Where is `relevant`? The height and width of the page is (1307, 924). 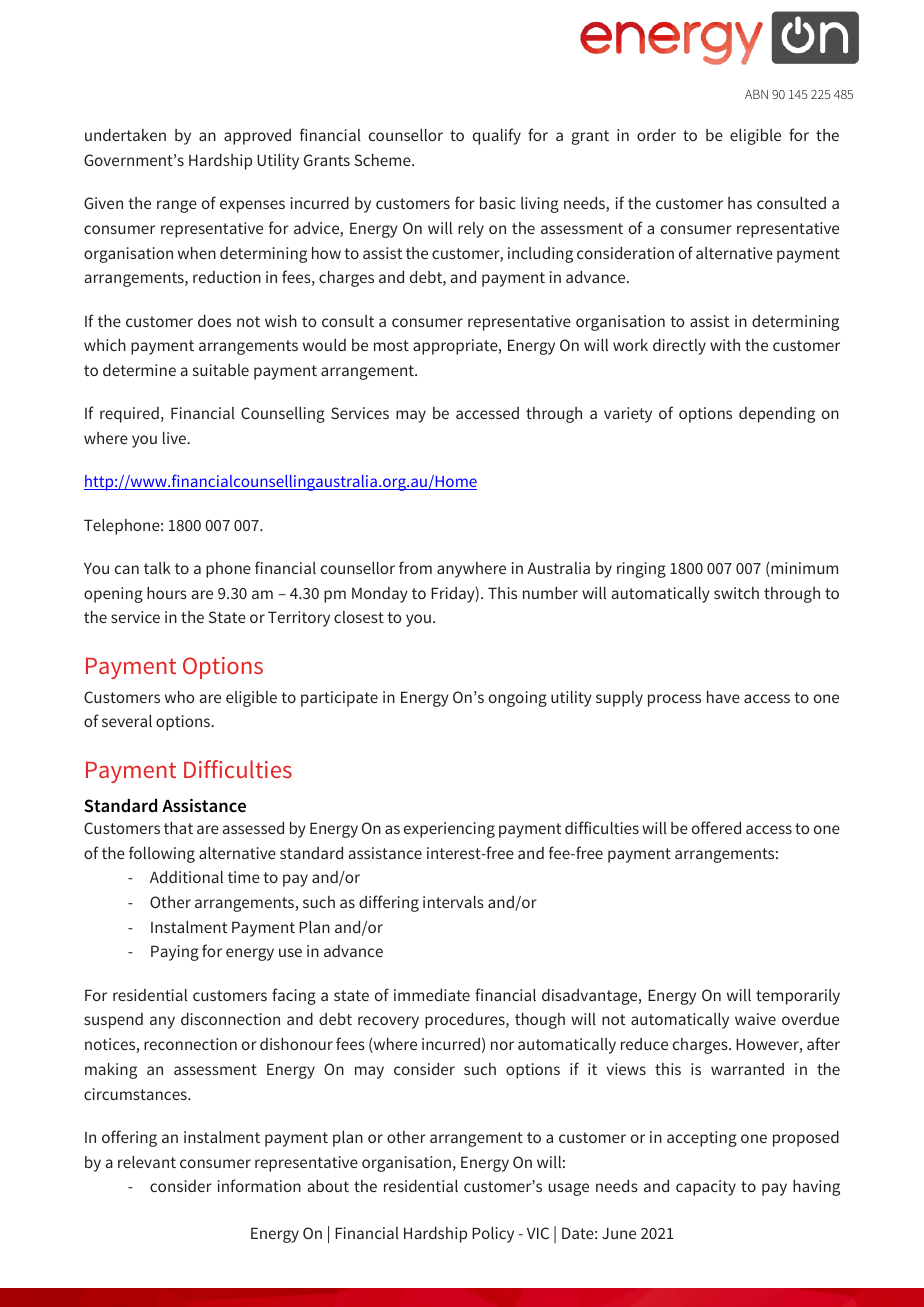
relevant is located at coordinates (147, 1162).
